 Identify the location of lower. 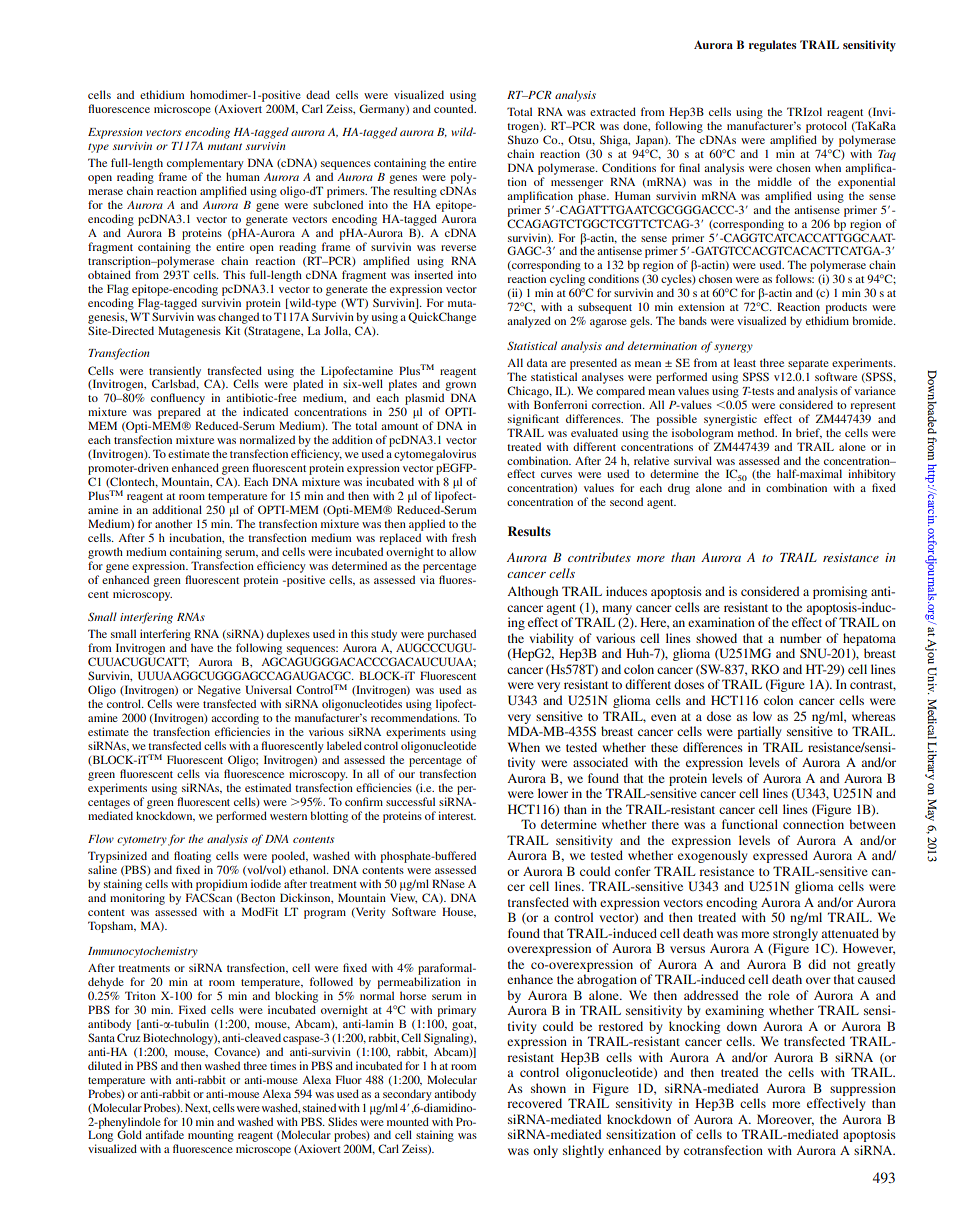
(553, 793).
